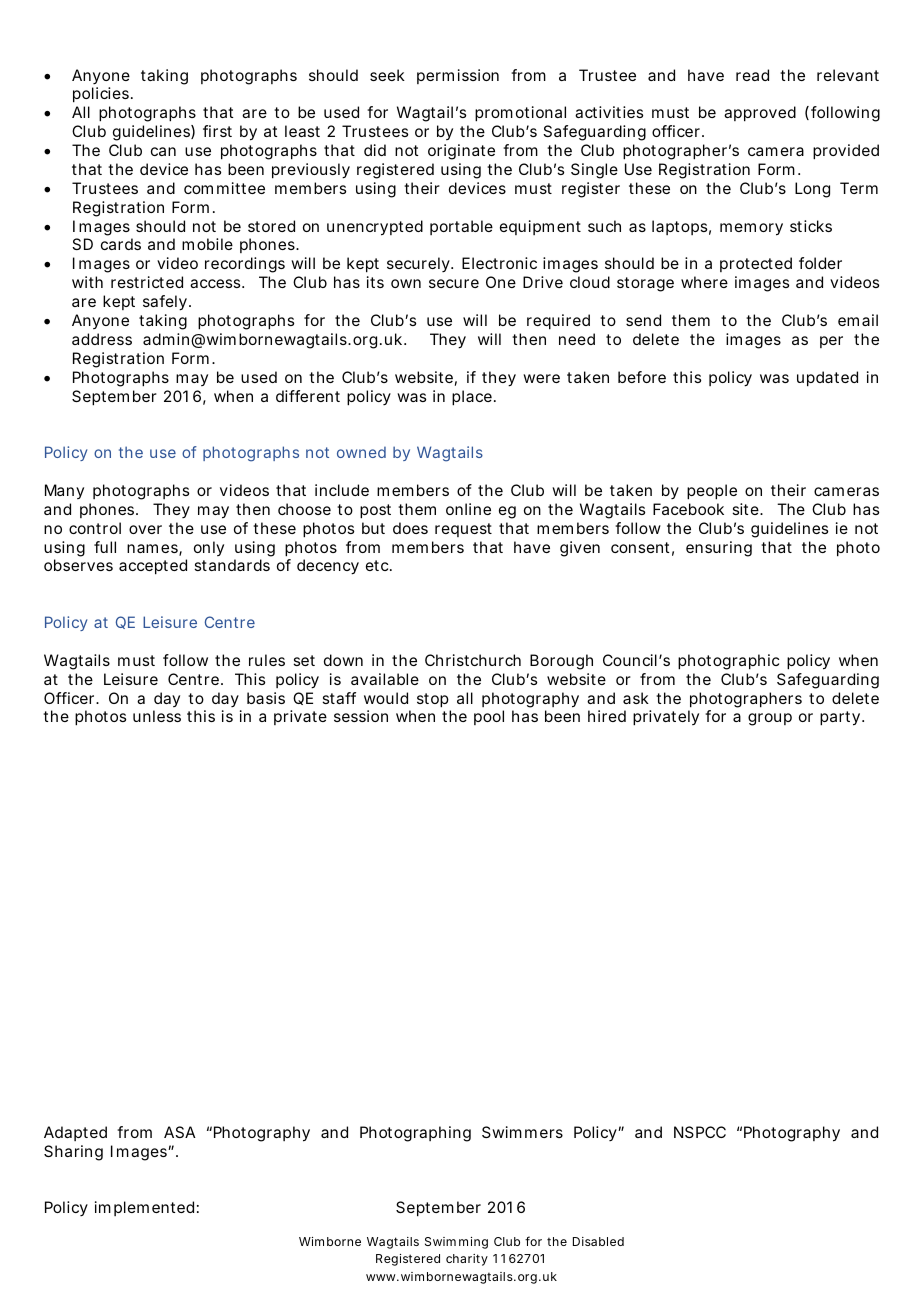 The image size is (924, 1308). What do you see at coordinates (157, 716) in the screenshot?
I see `unless` at bounding box center [157, 716].
